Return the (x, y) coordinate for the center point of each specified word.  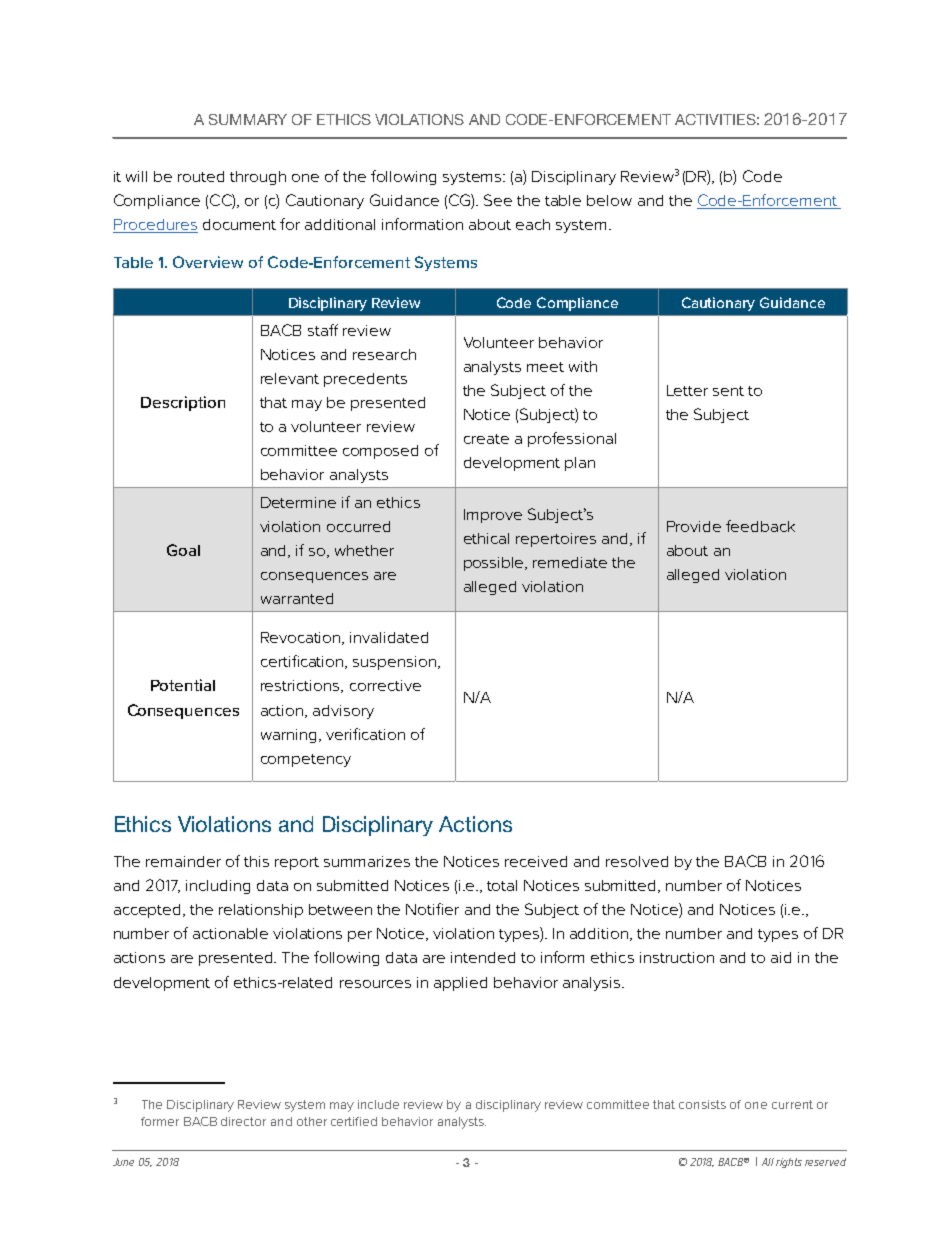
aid (781, 957)
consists (702, 1104)
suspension (394, 663)
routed (201, 176)
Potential (183, 685)
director (243, 1121)
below (609, 200)
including (218, 887)
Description (183, 403)
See (498, 200)
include (378, 1104)
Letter (687, 390)
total (502, 885)
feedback (760, 526)
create (486, 439)
